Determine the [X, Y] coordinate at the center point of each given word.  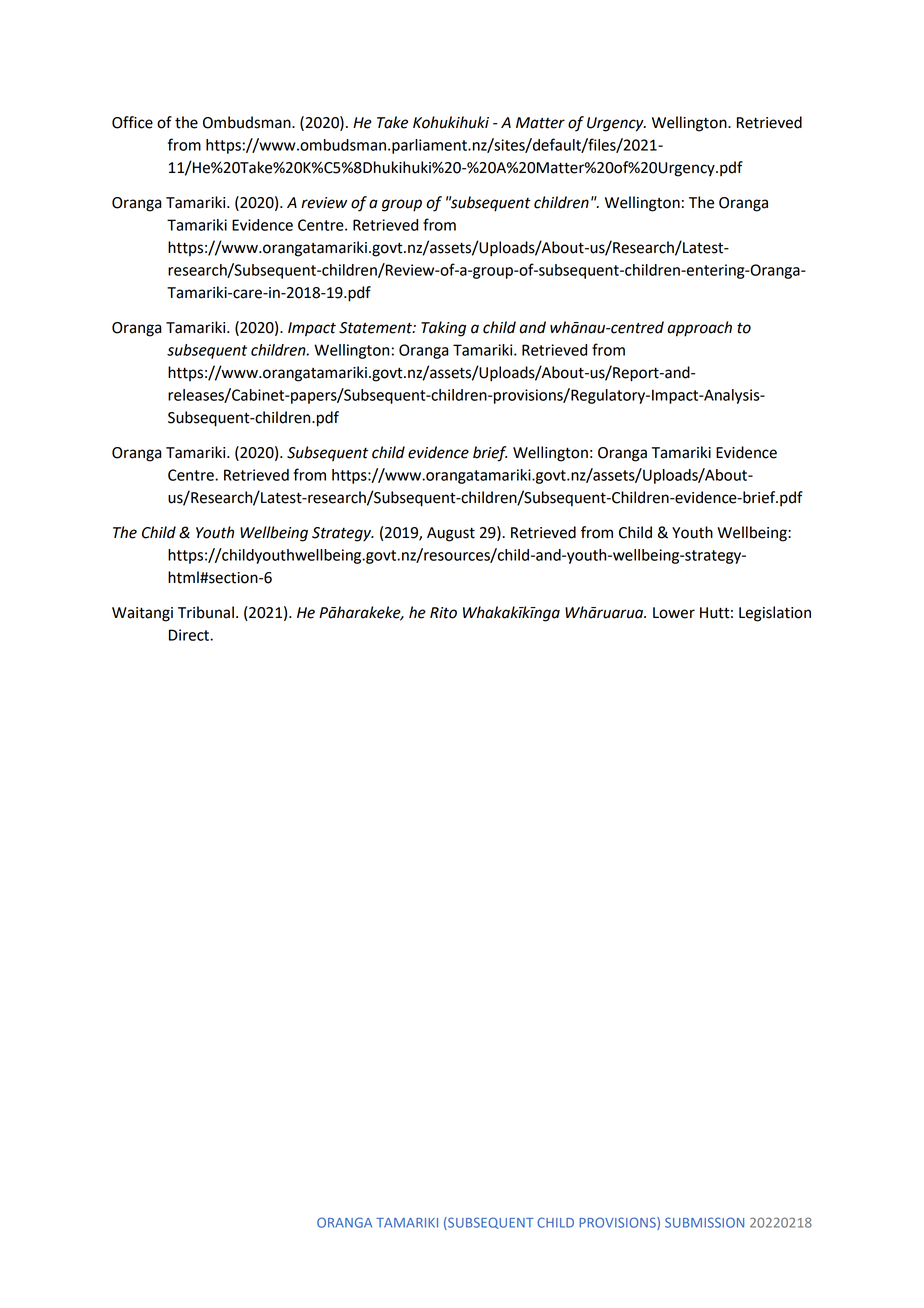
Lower [674, 613]
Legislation [775, 614]
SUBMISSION [704, 1222]
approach [699, 329]
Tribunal [206, 612]
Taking [443, 329]
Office [132, 122]
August [451, 534]
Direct [190, 635]
